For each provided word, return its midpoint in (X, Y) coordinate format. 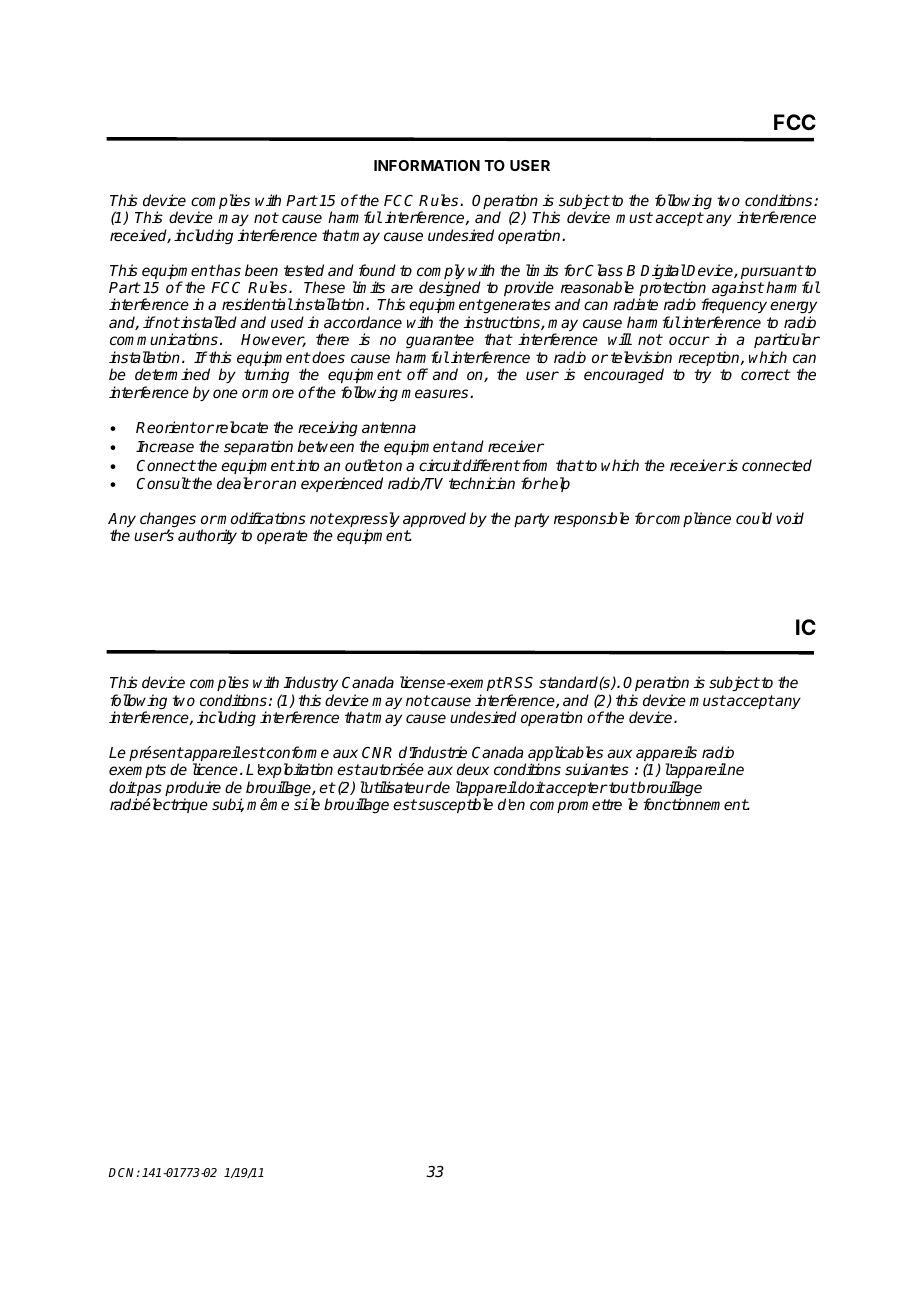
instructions (502, 323)
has (228, 270)
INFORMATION (427, 165)
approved (434, 519)
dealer (239, 483)
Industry (310, 683)
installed (208, 322)
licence (215, 769)
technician (482, 483)
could (754, 518)
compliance (692, 519)
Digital (663, 272)
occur (689, 340)
